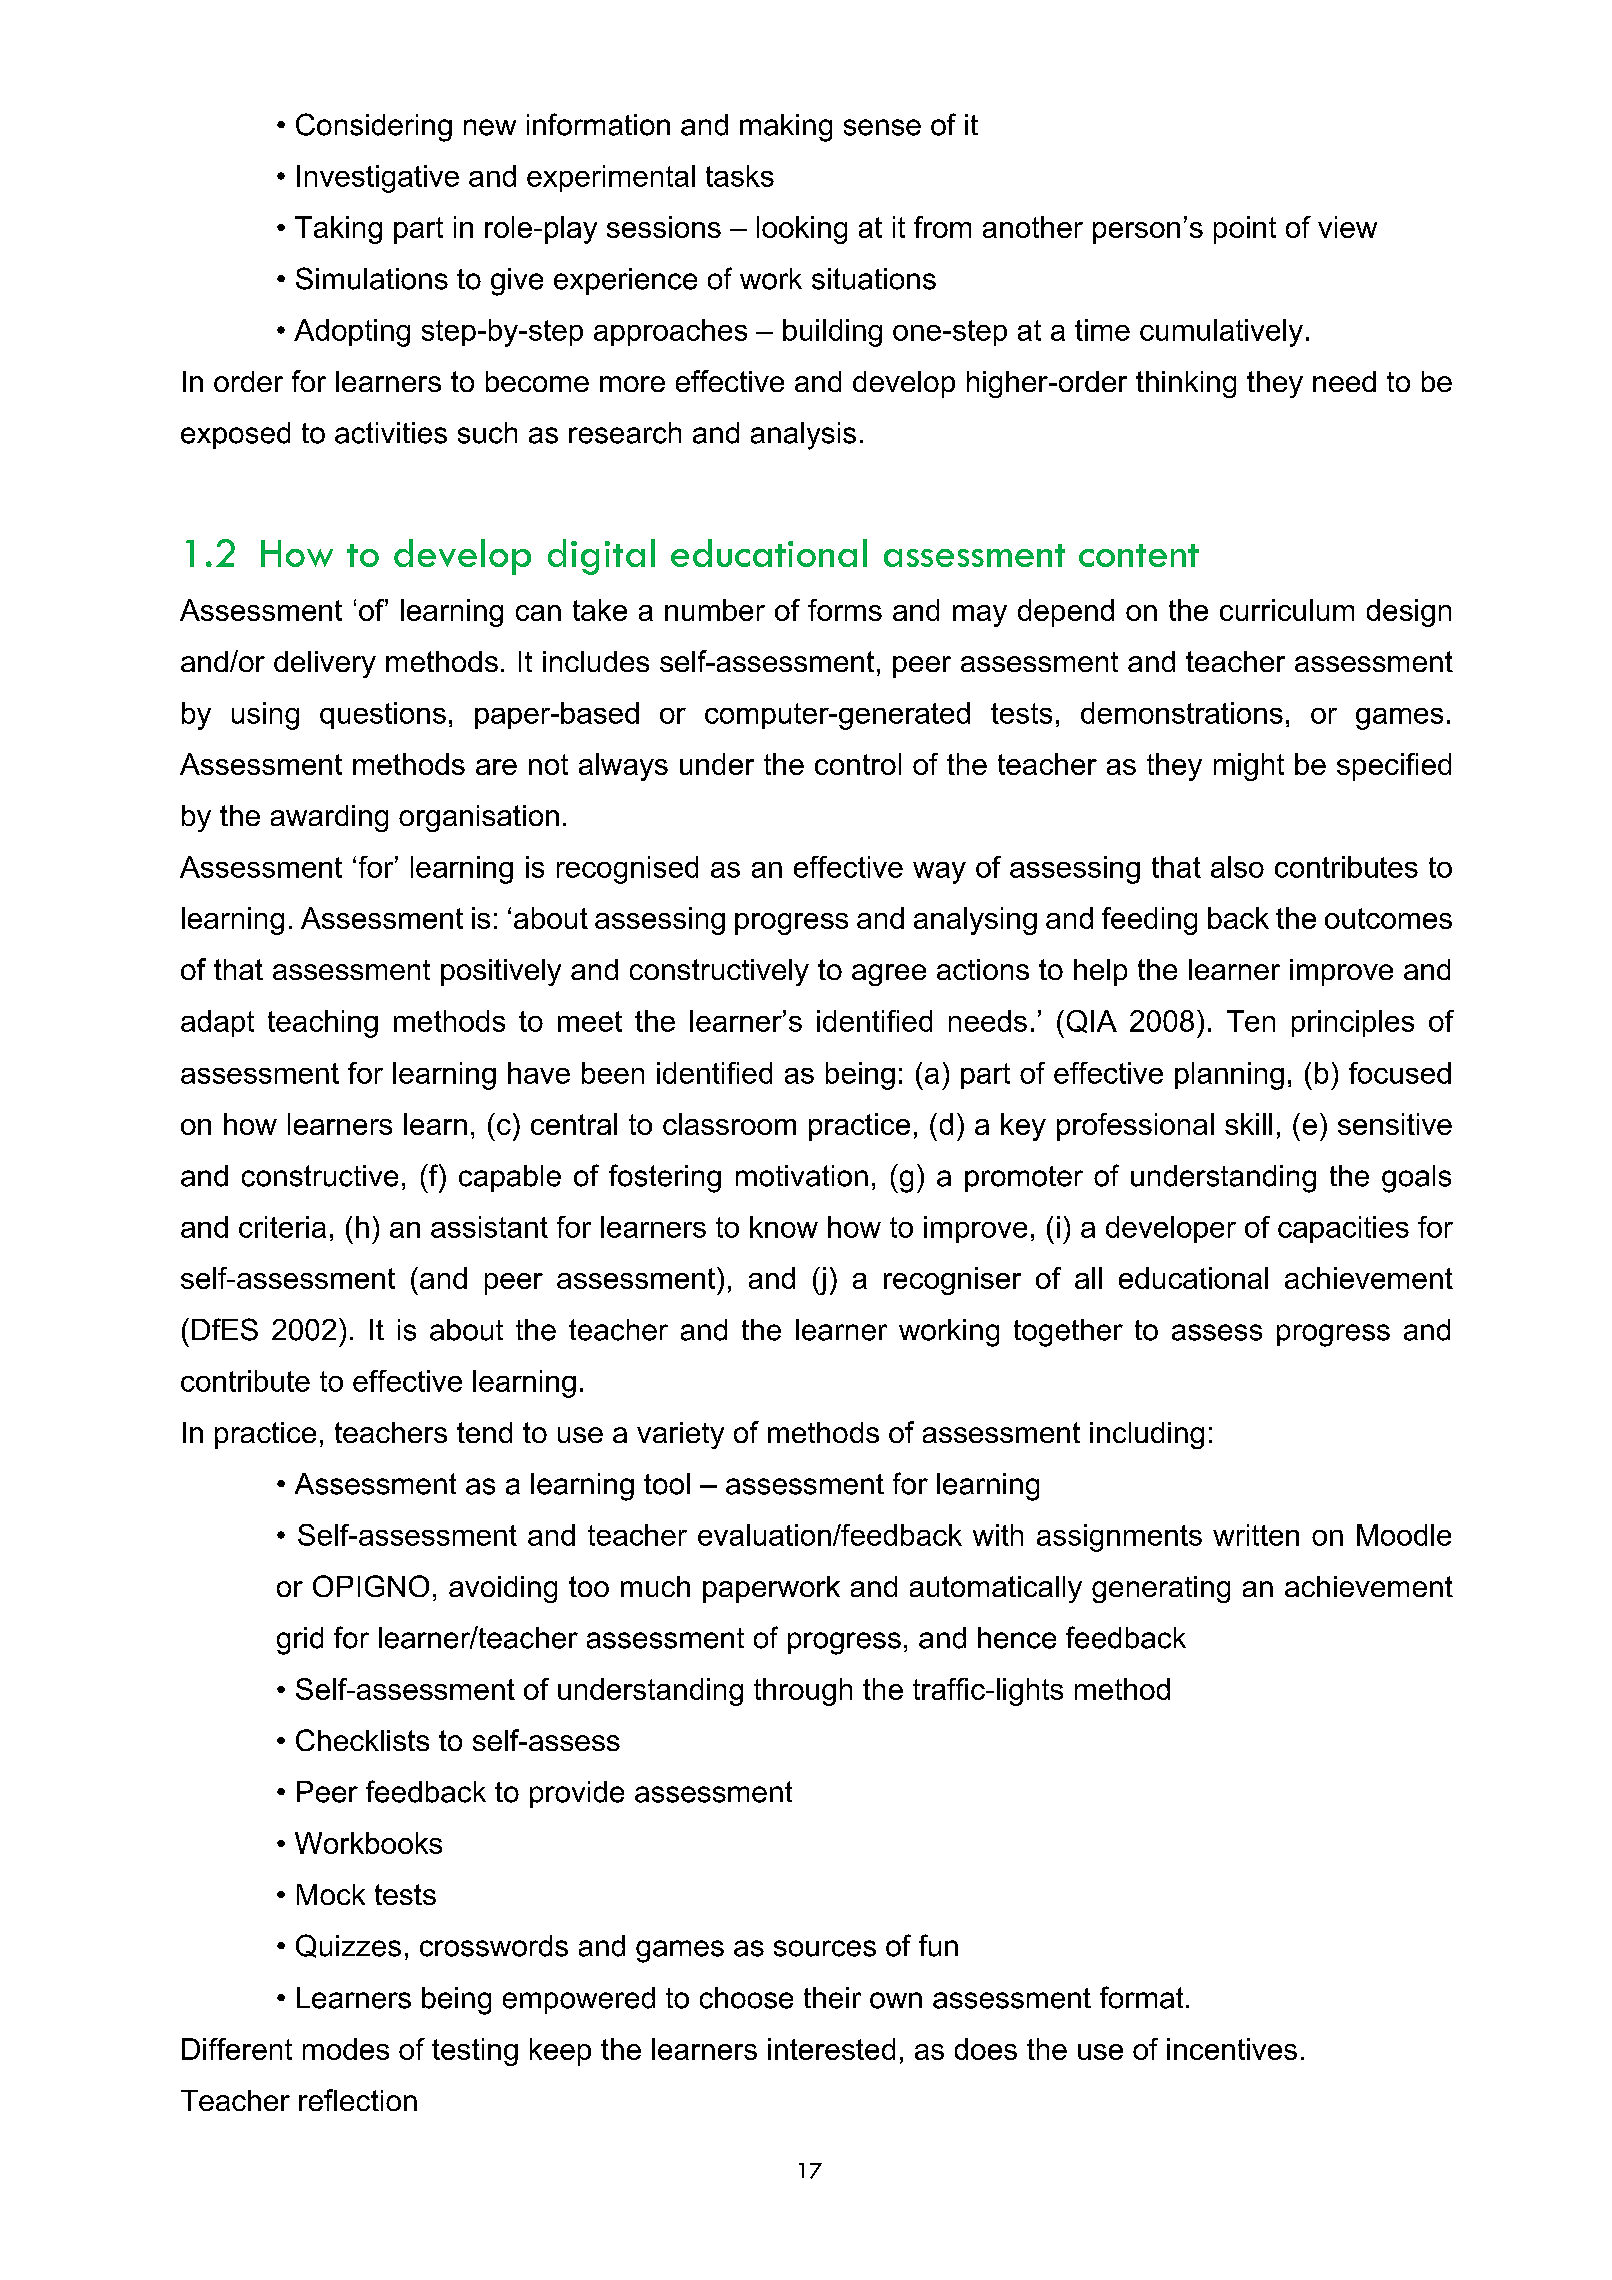 The height and width of the screenshot is (2280, 1612). Describe the element at coordinates (1232, 2049) in the screenshot. I see `incentives` at that location.
